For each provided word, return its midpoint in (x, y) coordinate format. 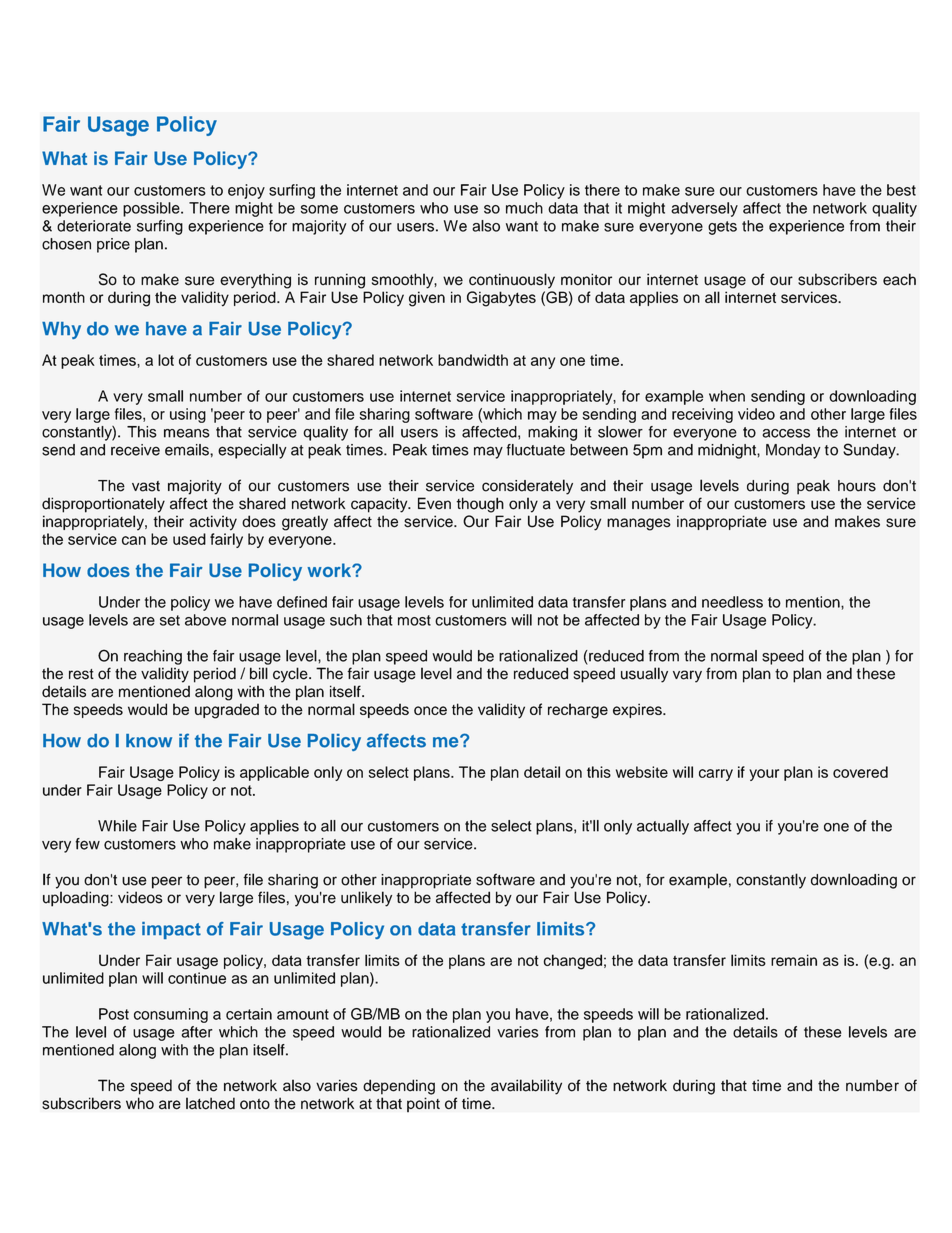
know (149, 741)
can (134, 540)
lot (166, 360)
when (727, 396)
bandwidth (473, 360)
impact (171, 930)
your (764, 775)
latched (210, 1103)
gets (722, 228)
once (430, 710)
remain (794, 960)
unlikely (366, 899)
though (480, 505)
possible (152, 209)
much (524, 208)
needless (732, 602)
